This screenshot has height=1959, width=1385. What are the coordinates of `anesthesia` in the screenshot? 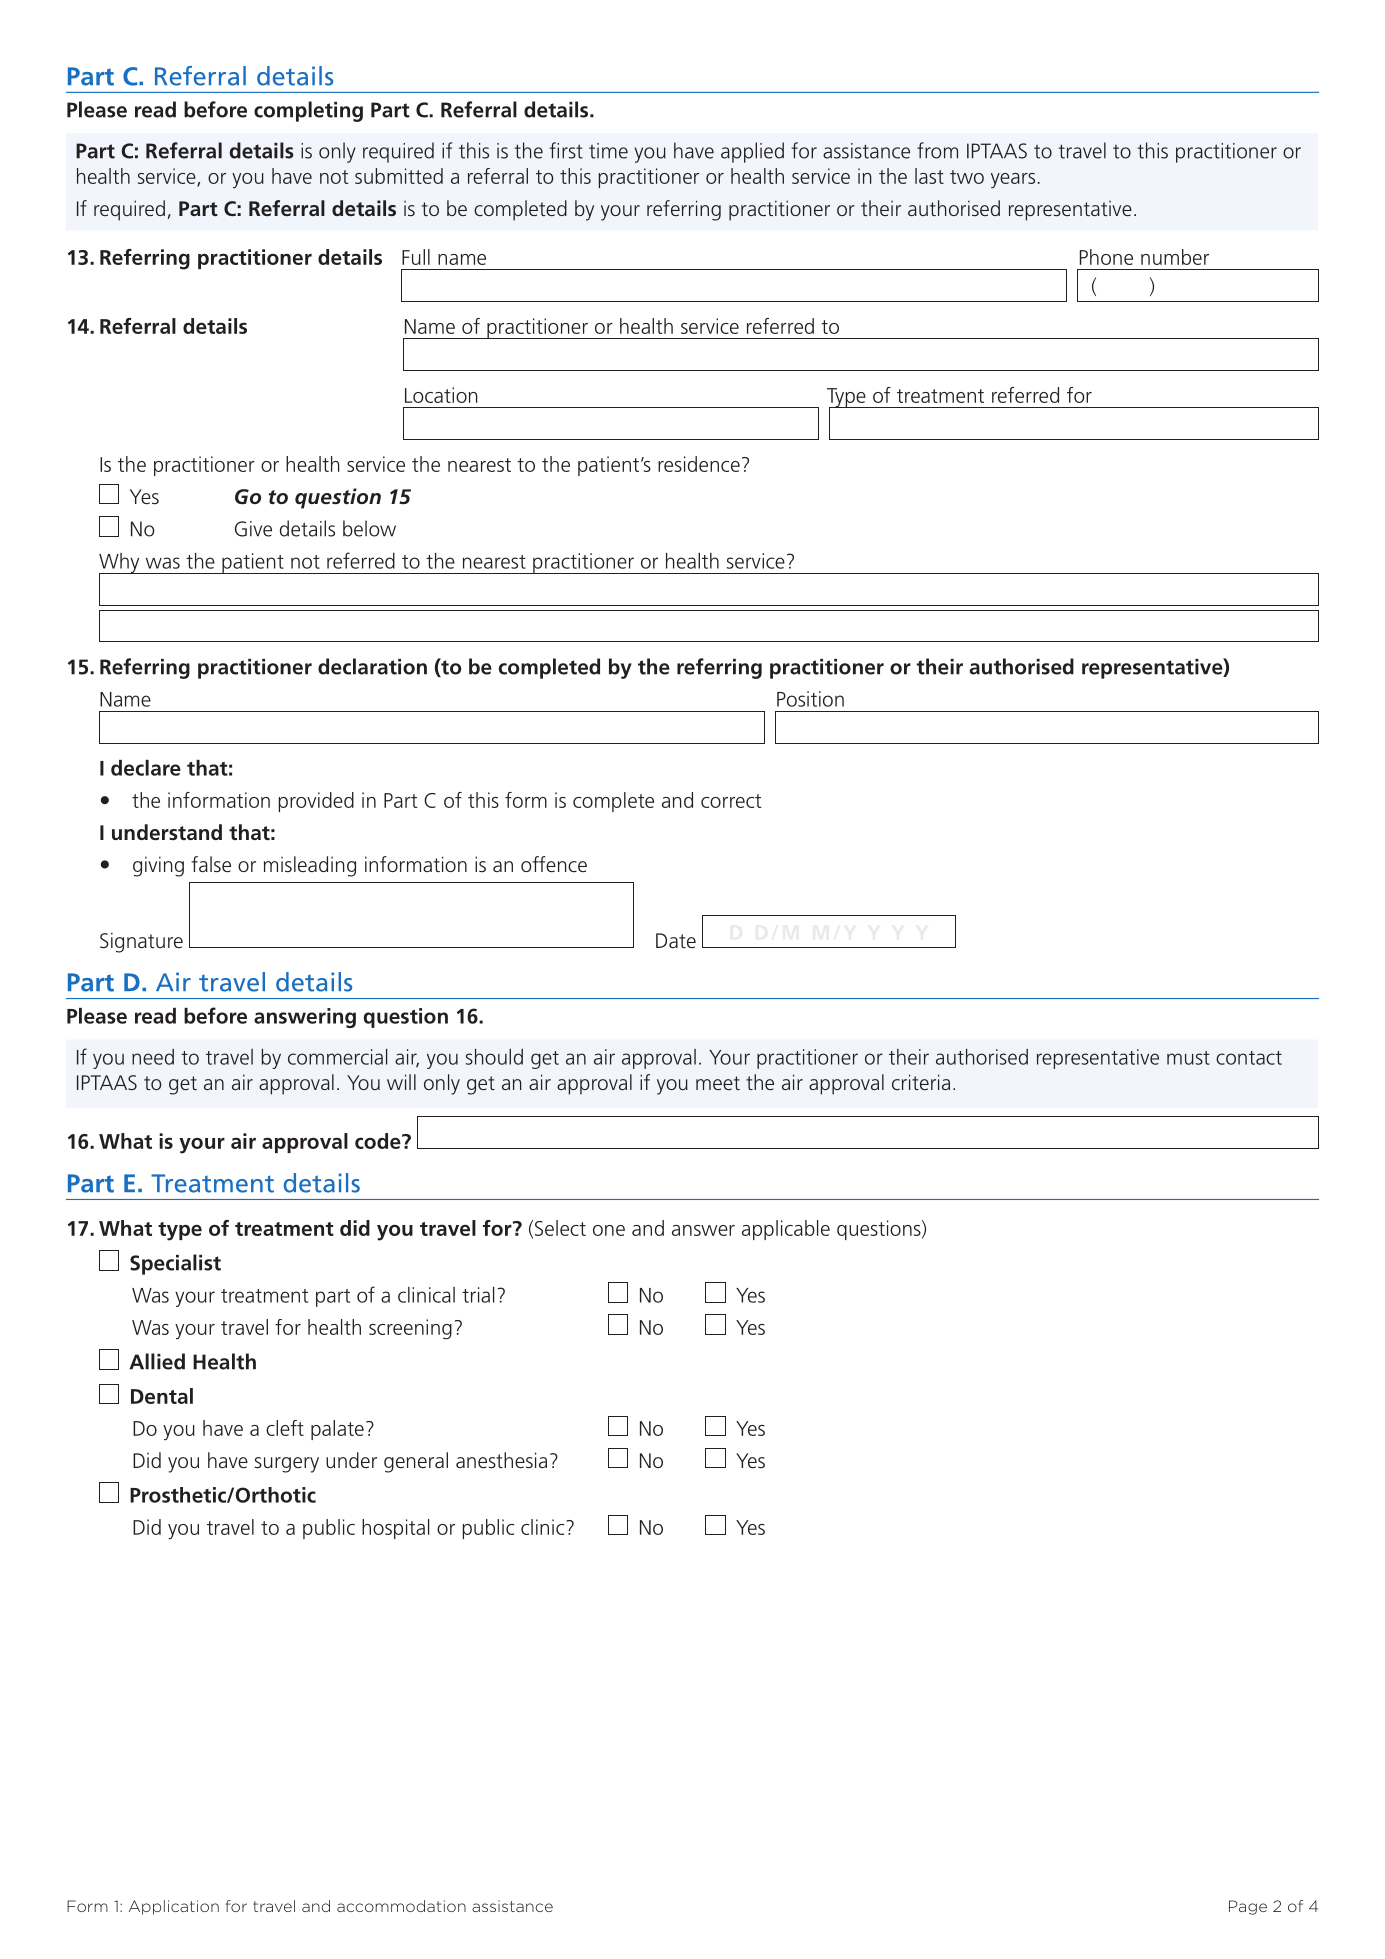 It's located at (501, 1460).
